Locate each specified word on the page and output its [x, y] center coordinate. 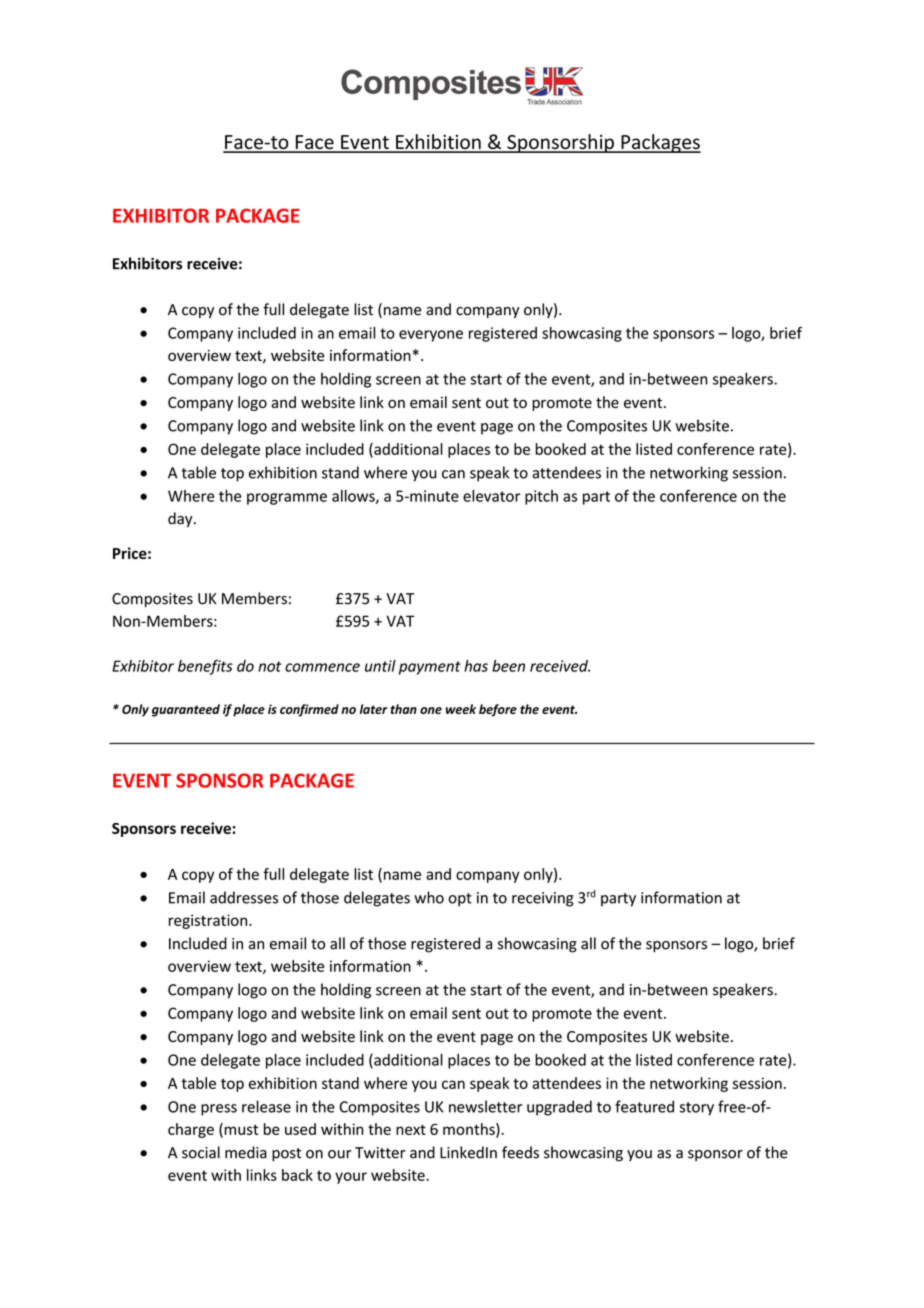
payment [430, 668]
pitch [541, 497]
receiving [543, 899]
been [508, 666]
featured [644, 1106]
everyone [431, 336]
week [461, 709]
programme [287, 499]
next [411, 1129]
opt [460, 900]
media [246, 1152]
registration [209, 921]
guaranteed [186, 710]
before [498, 710]
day [181, 519]
